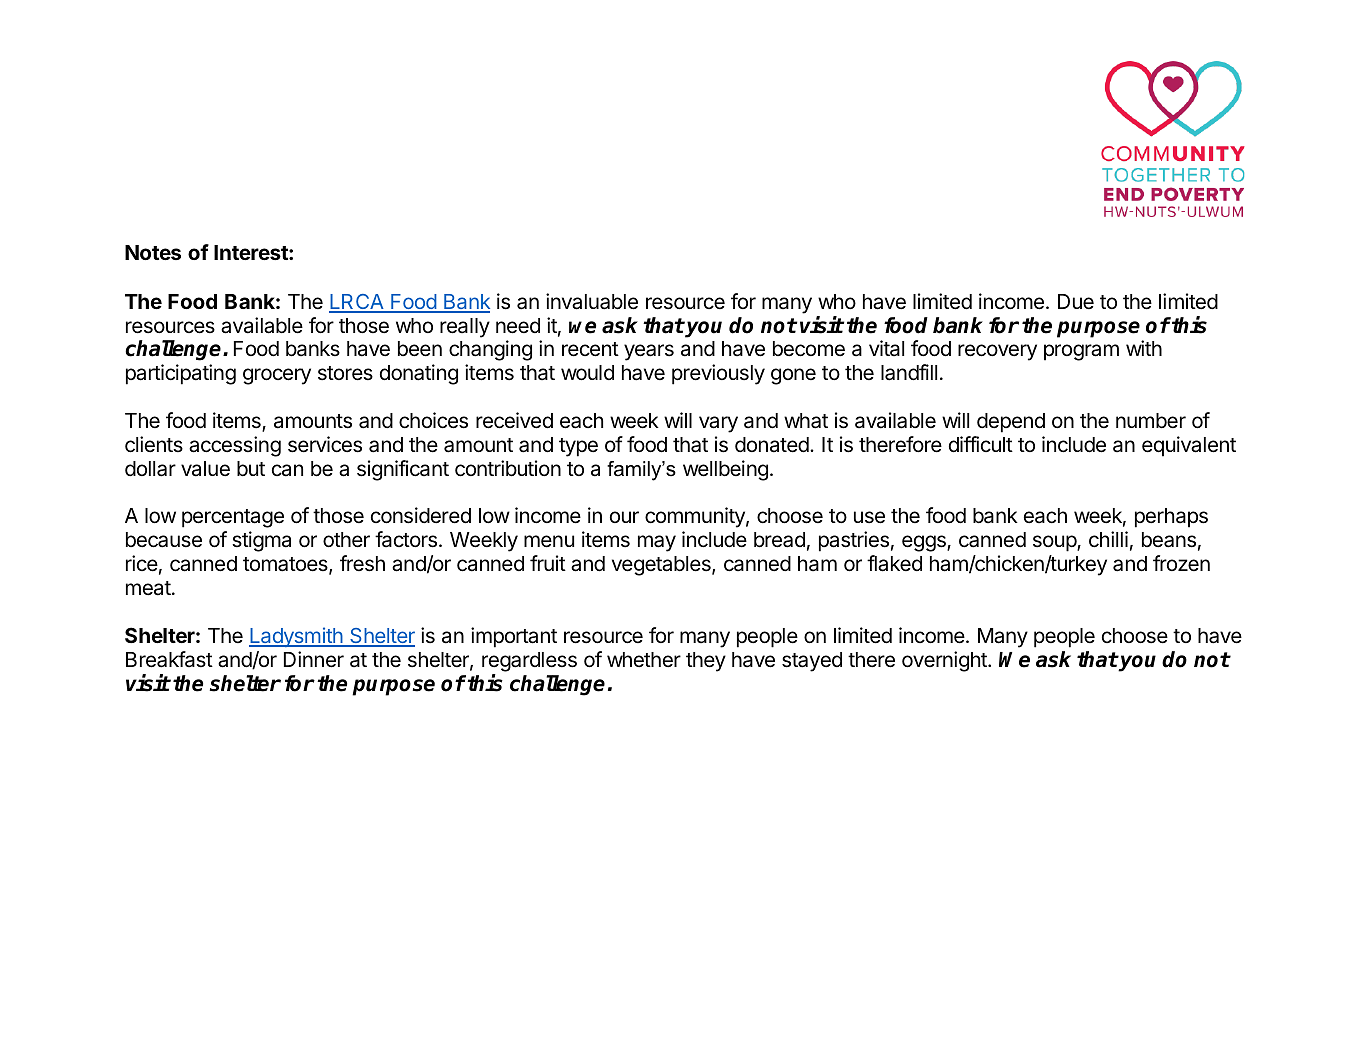 The height and width of the screenshot is (1058, 1369). I want to click on program, so click(1081, 352).
